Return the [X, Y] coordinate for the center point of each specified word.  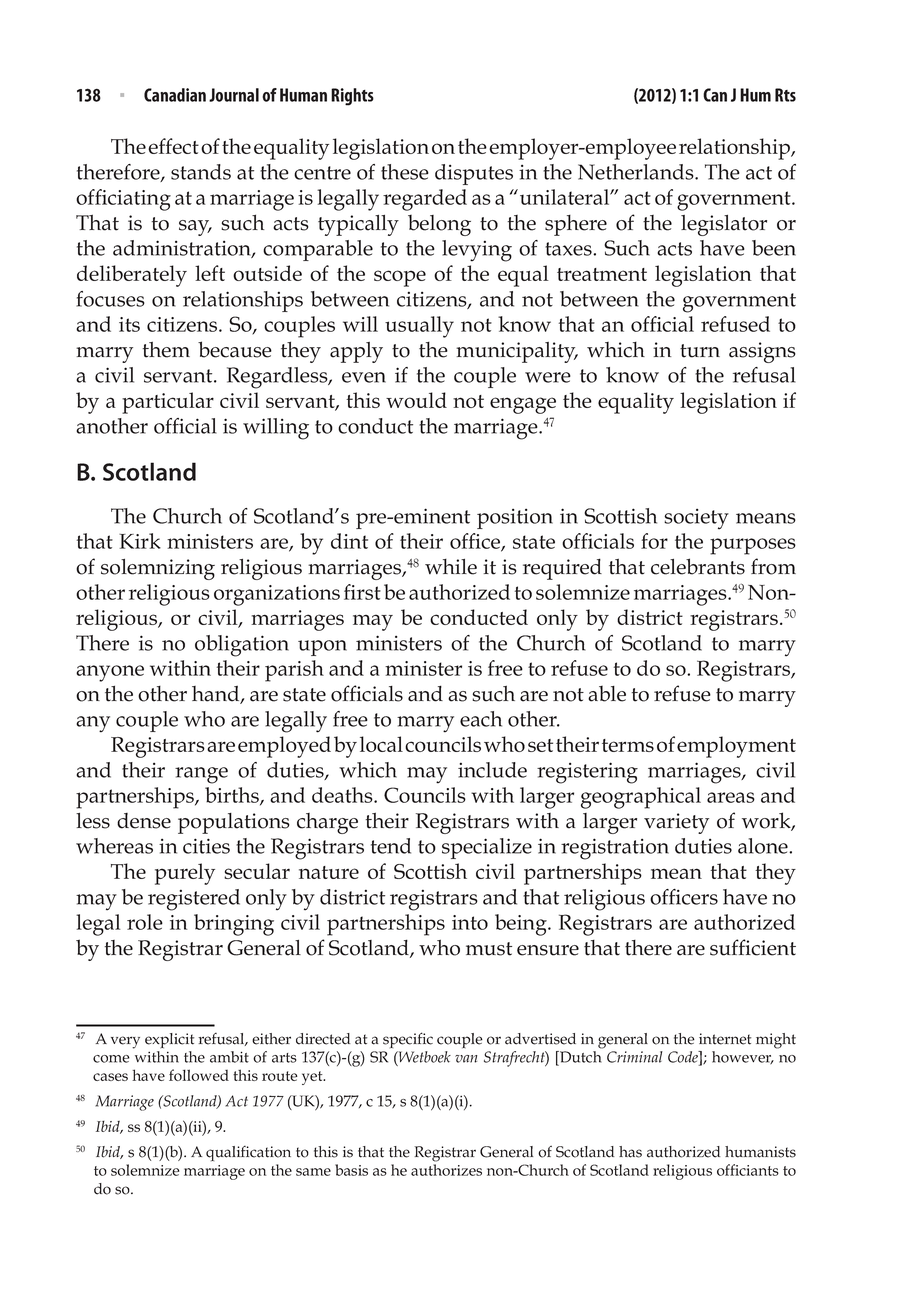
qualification [248, 1153]
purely [185, 874]
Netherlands [637, 172]
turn [700, 351]
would [416, 400]
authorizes [446, 1170]
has [630, 1152]
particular [168, 403]
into [470, 922]
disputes [474, 174]
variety [676, 823]
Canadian [175, 95]
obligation [242, 646]
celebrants [698, 566]
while [451, 567]
